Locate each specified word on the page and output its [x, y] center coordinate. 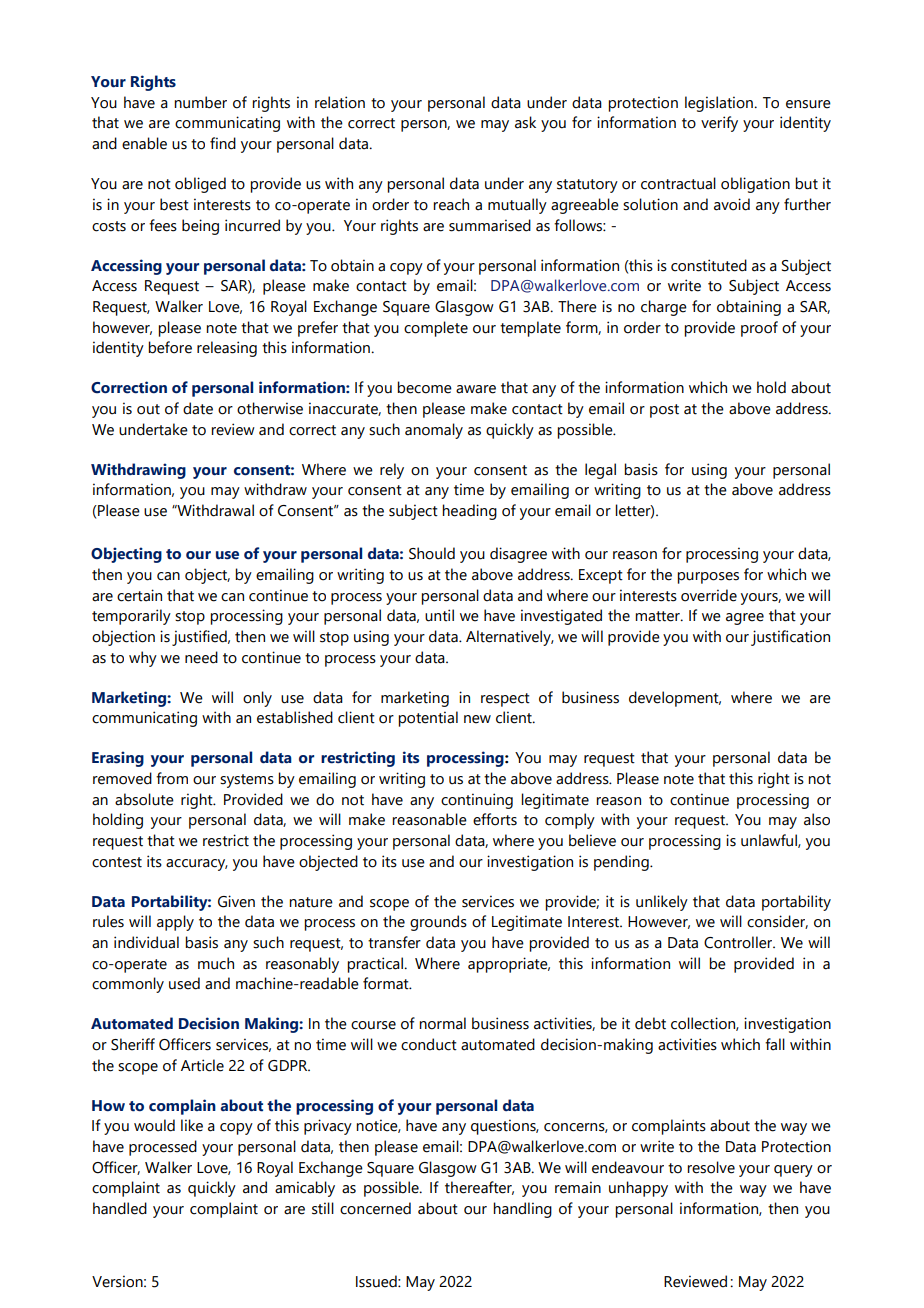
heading [469, 512]
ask [525, 122]
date [198, 408]
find [223, 143]
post [664, 411]
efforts [495, 819]
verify [719, 124]
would [154, 1125]
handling [522, 1210]
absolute [144, 799]
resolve [711, 1167]
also [817, 819]
